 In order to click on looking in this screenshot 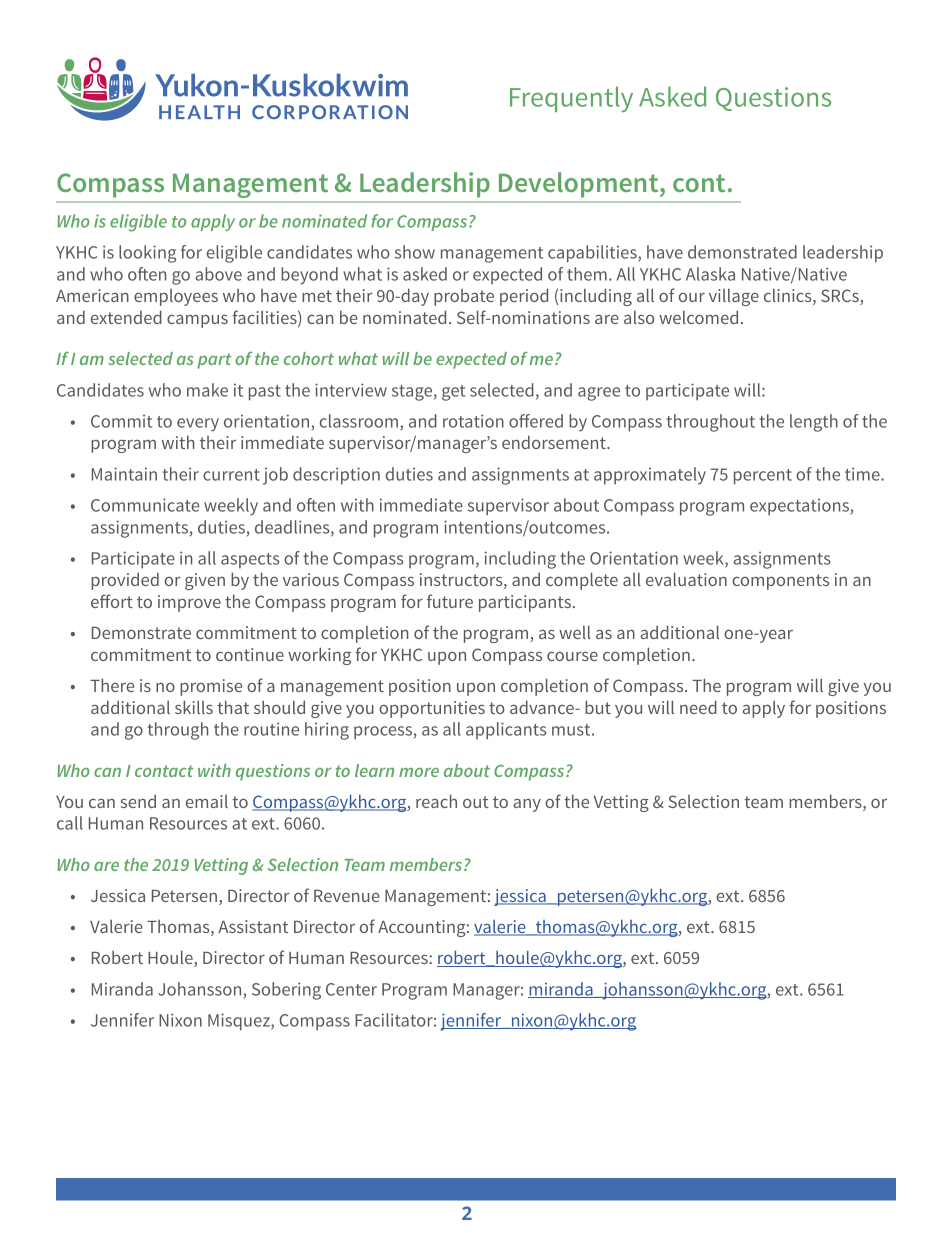, I will do `click(147, 254)`.
